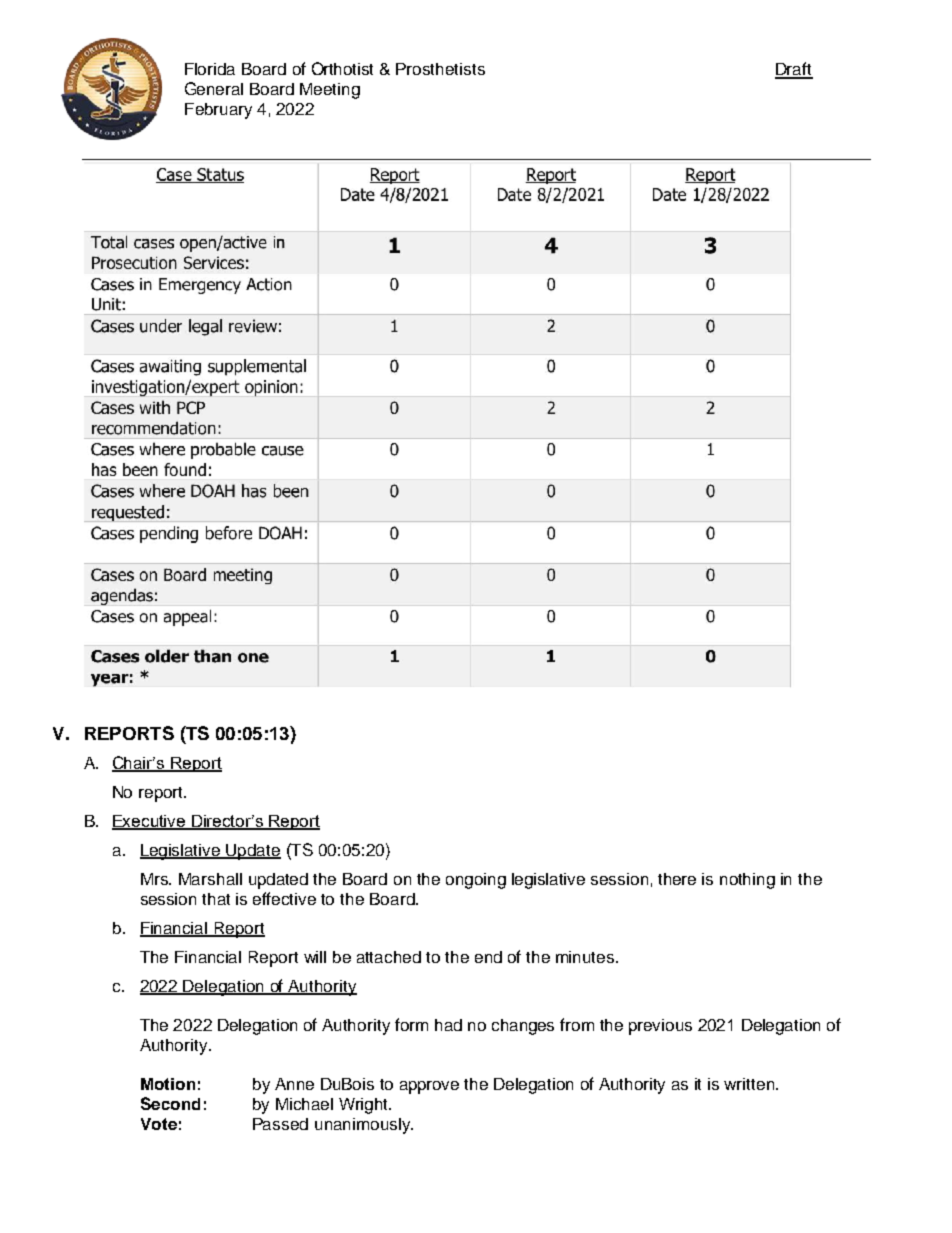  Describe the element at coordinates (750, 1084) in the image. I see `written` at that location.
